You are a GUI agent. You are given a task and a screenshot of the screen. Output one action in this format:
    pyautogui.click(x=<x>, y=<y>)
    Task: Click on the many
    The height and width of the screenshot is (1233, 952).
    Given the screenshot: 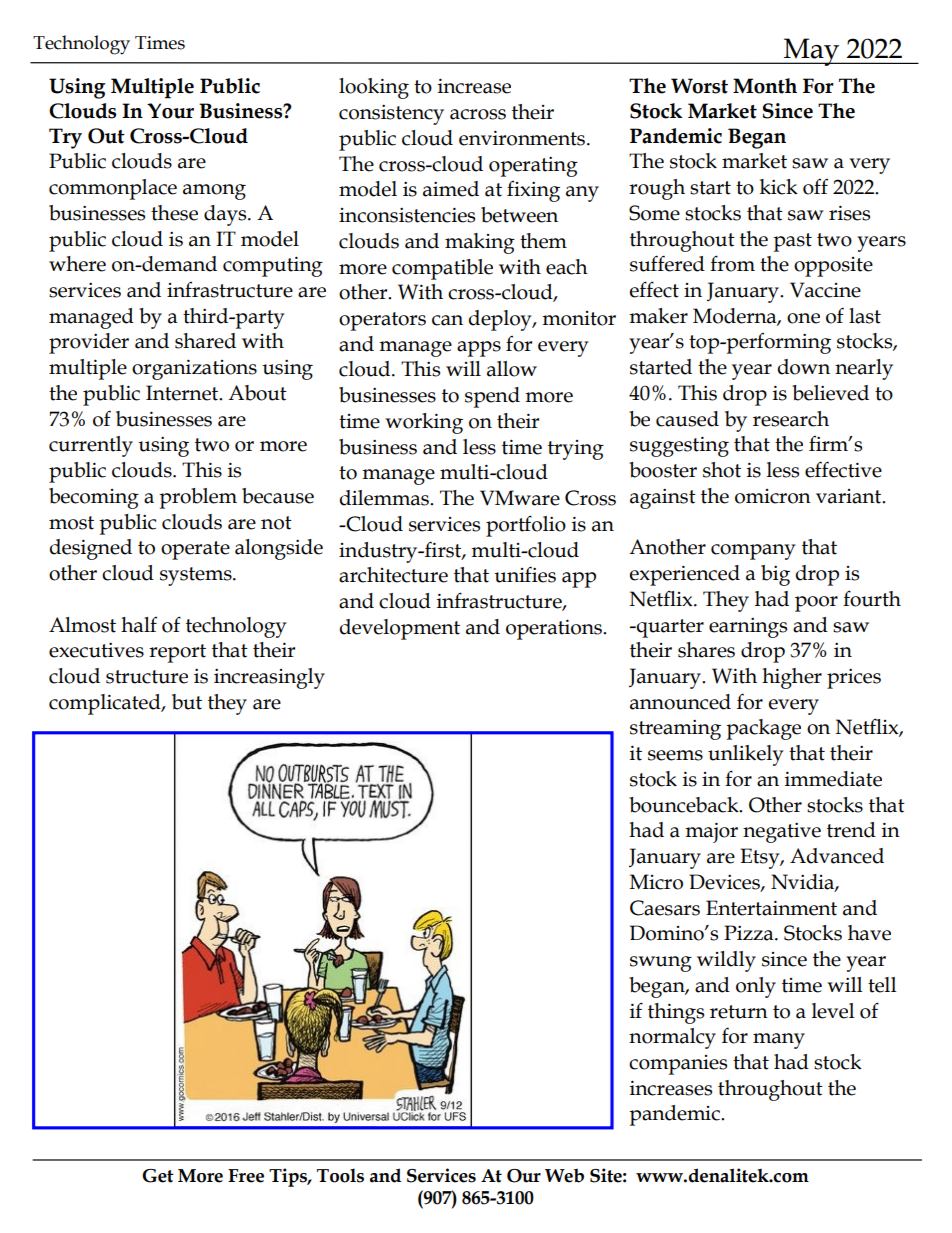 What is the action you would take?
    pyautogui.click(x=779, y=1041)
